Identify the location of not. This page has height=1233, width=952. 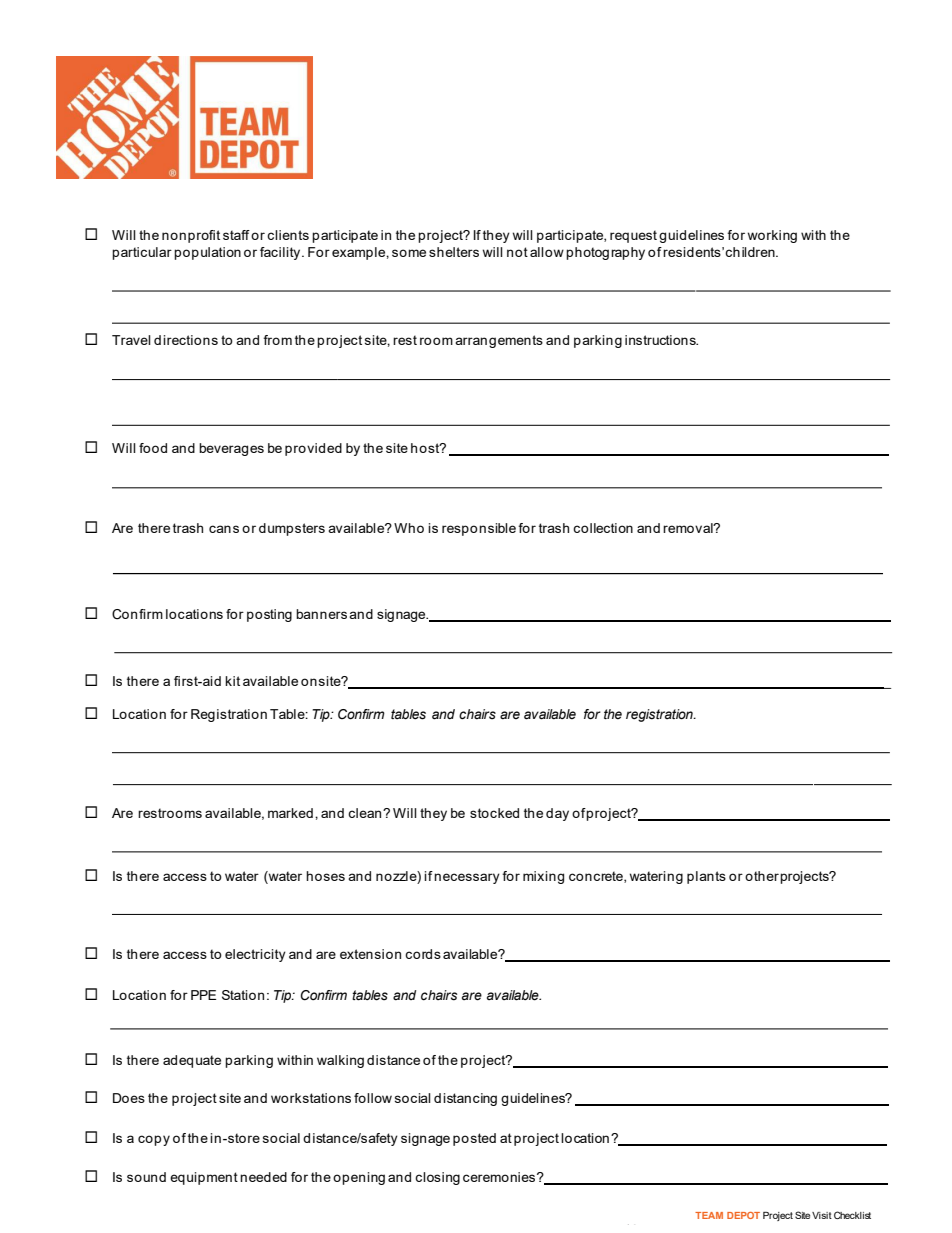
(517, 252).
